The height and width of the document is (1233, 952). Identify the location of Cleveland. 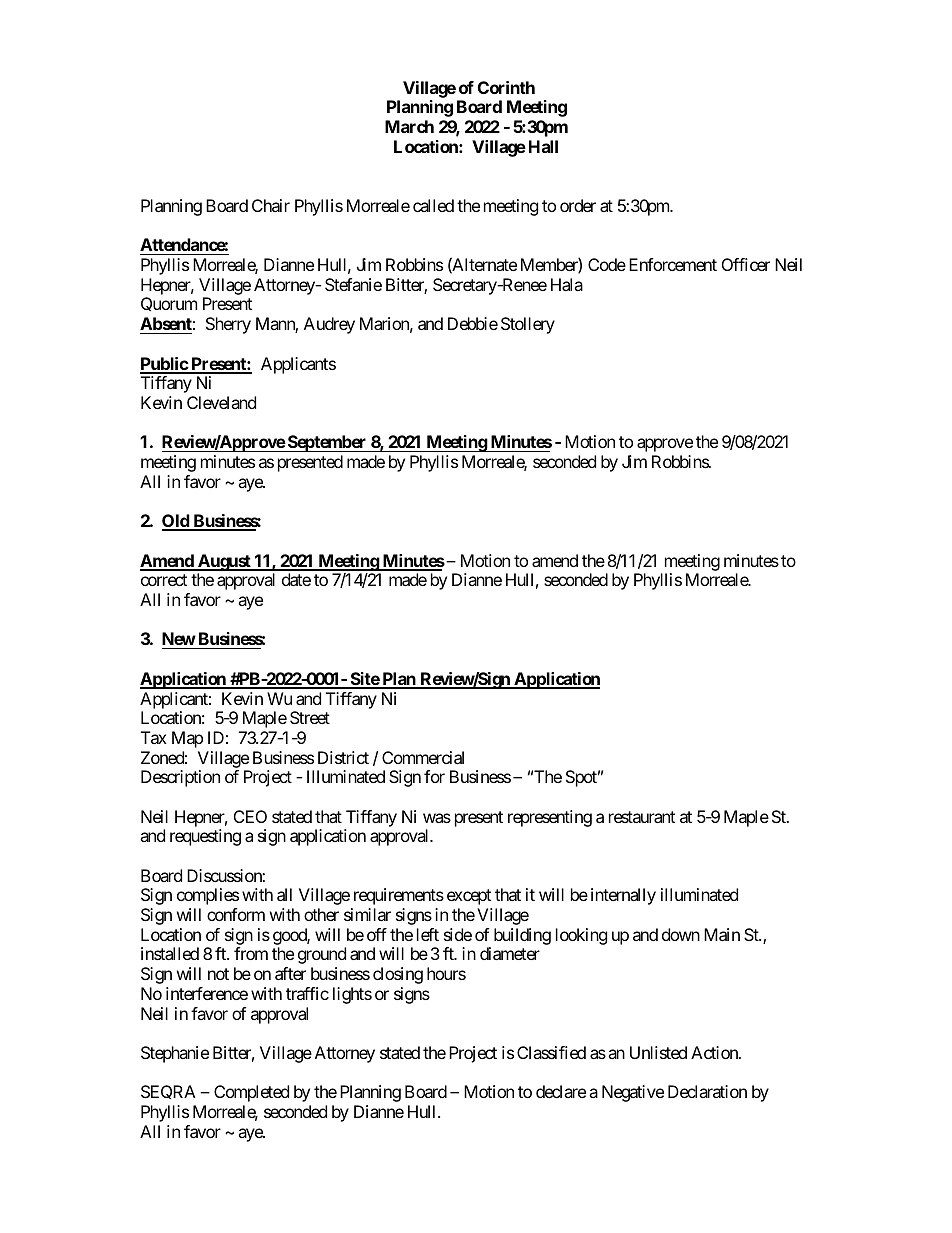
(221, 402).
